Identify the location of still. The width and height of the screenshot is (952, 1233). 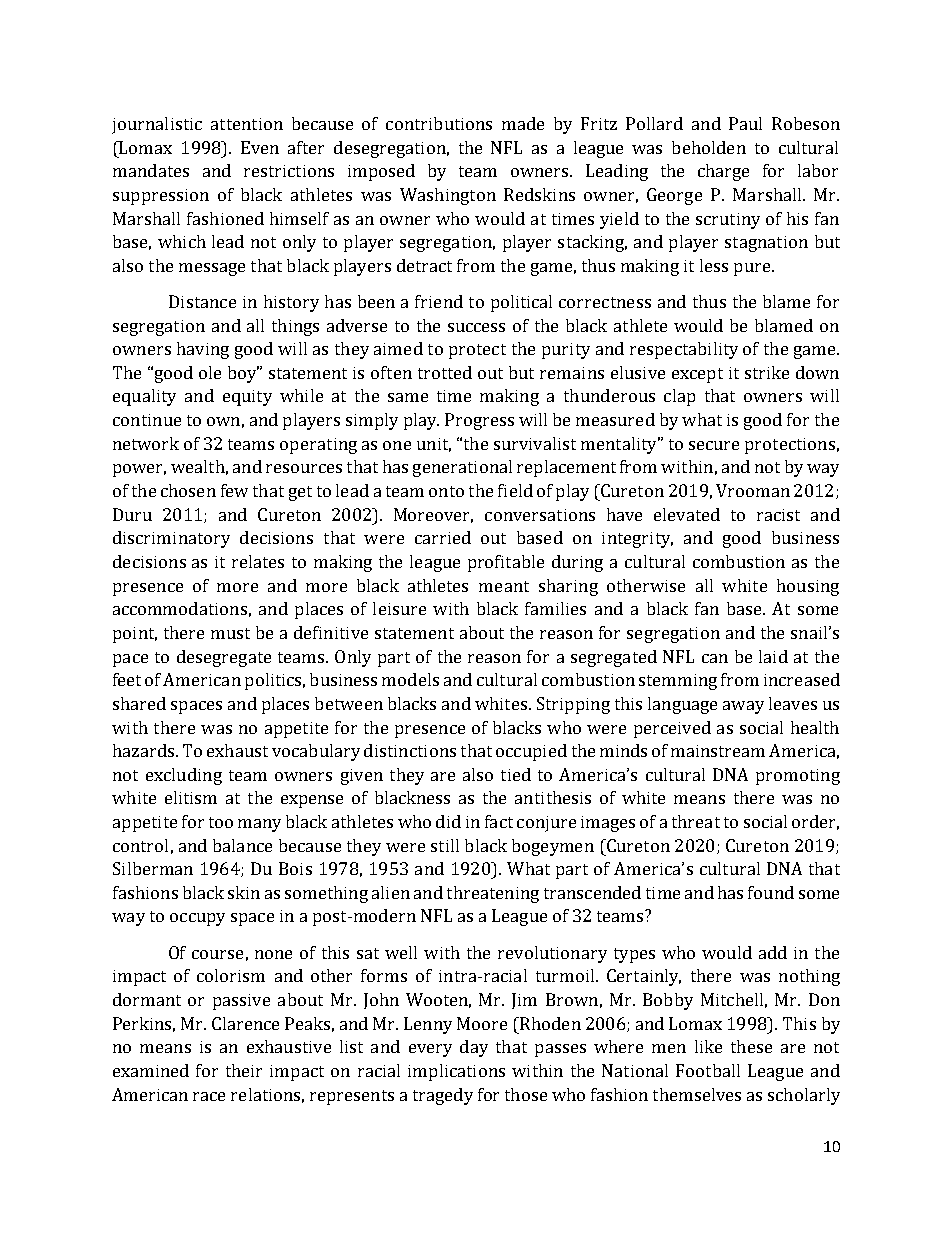
(445, 845).
